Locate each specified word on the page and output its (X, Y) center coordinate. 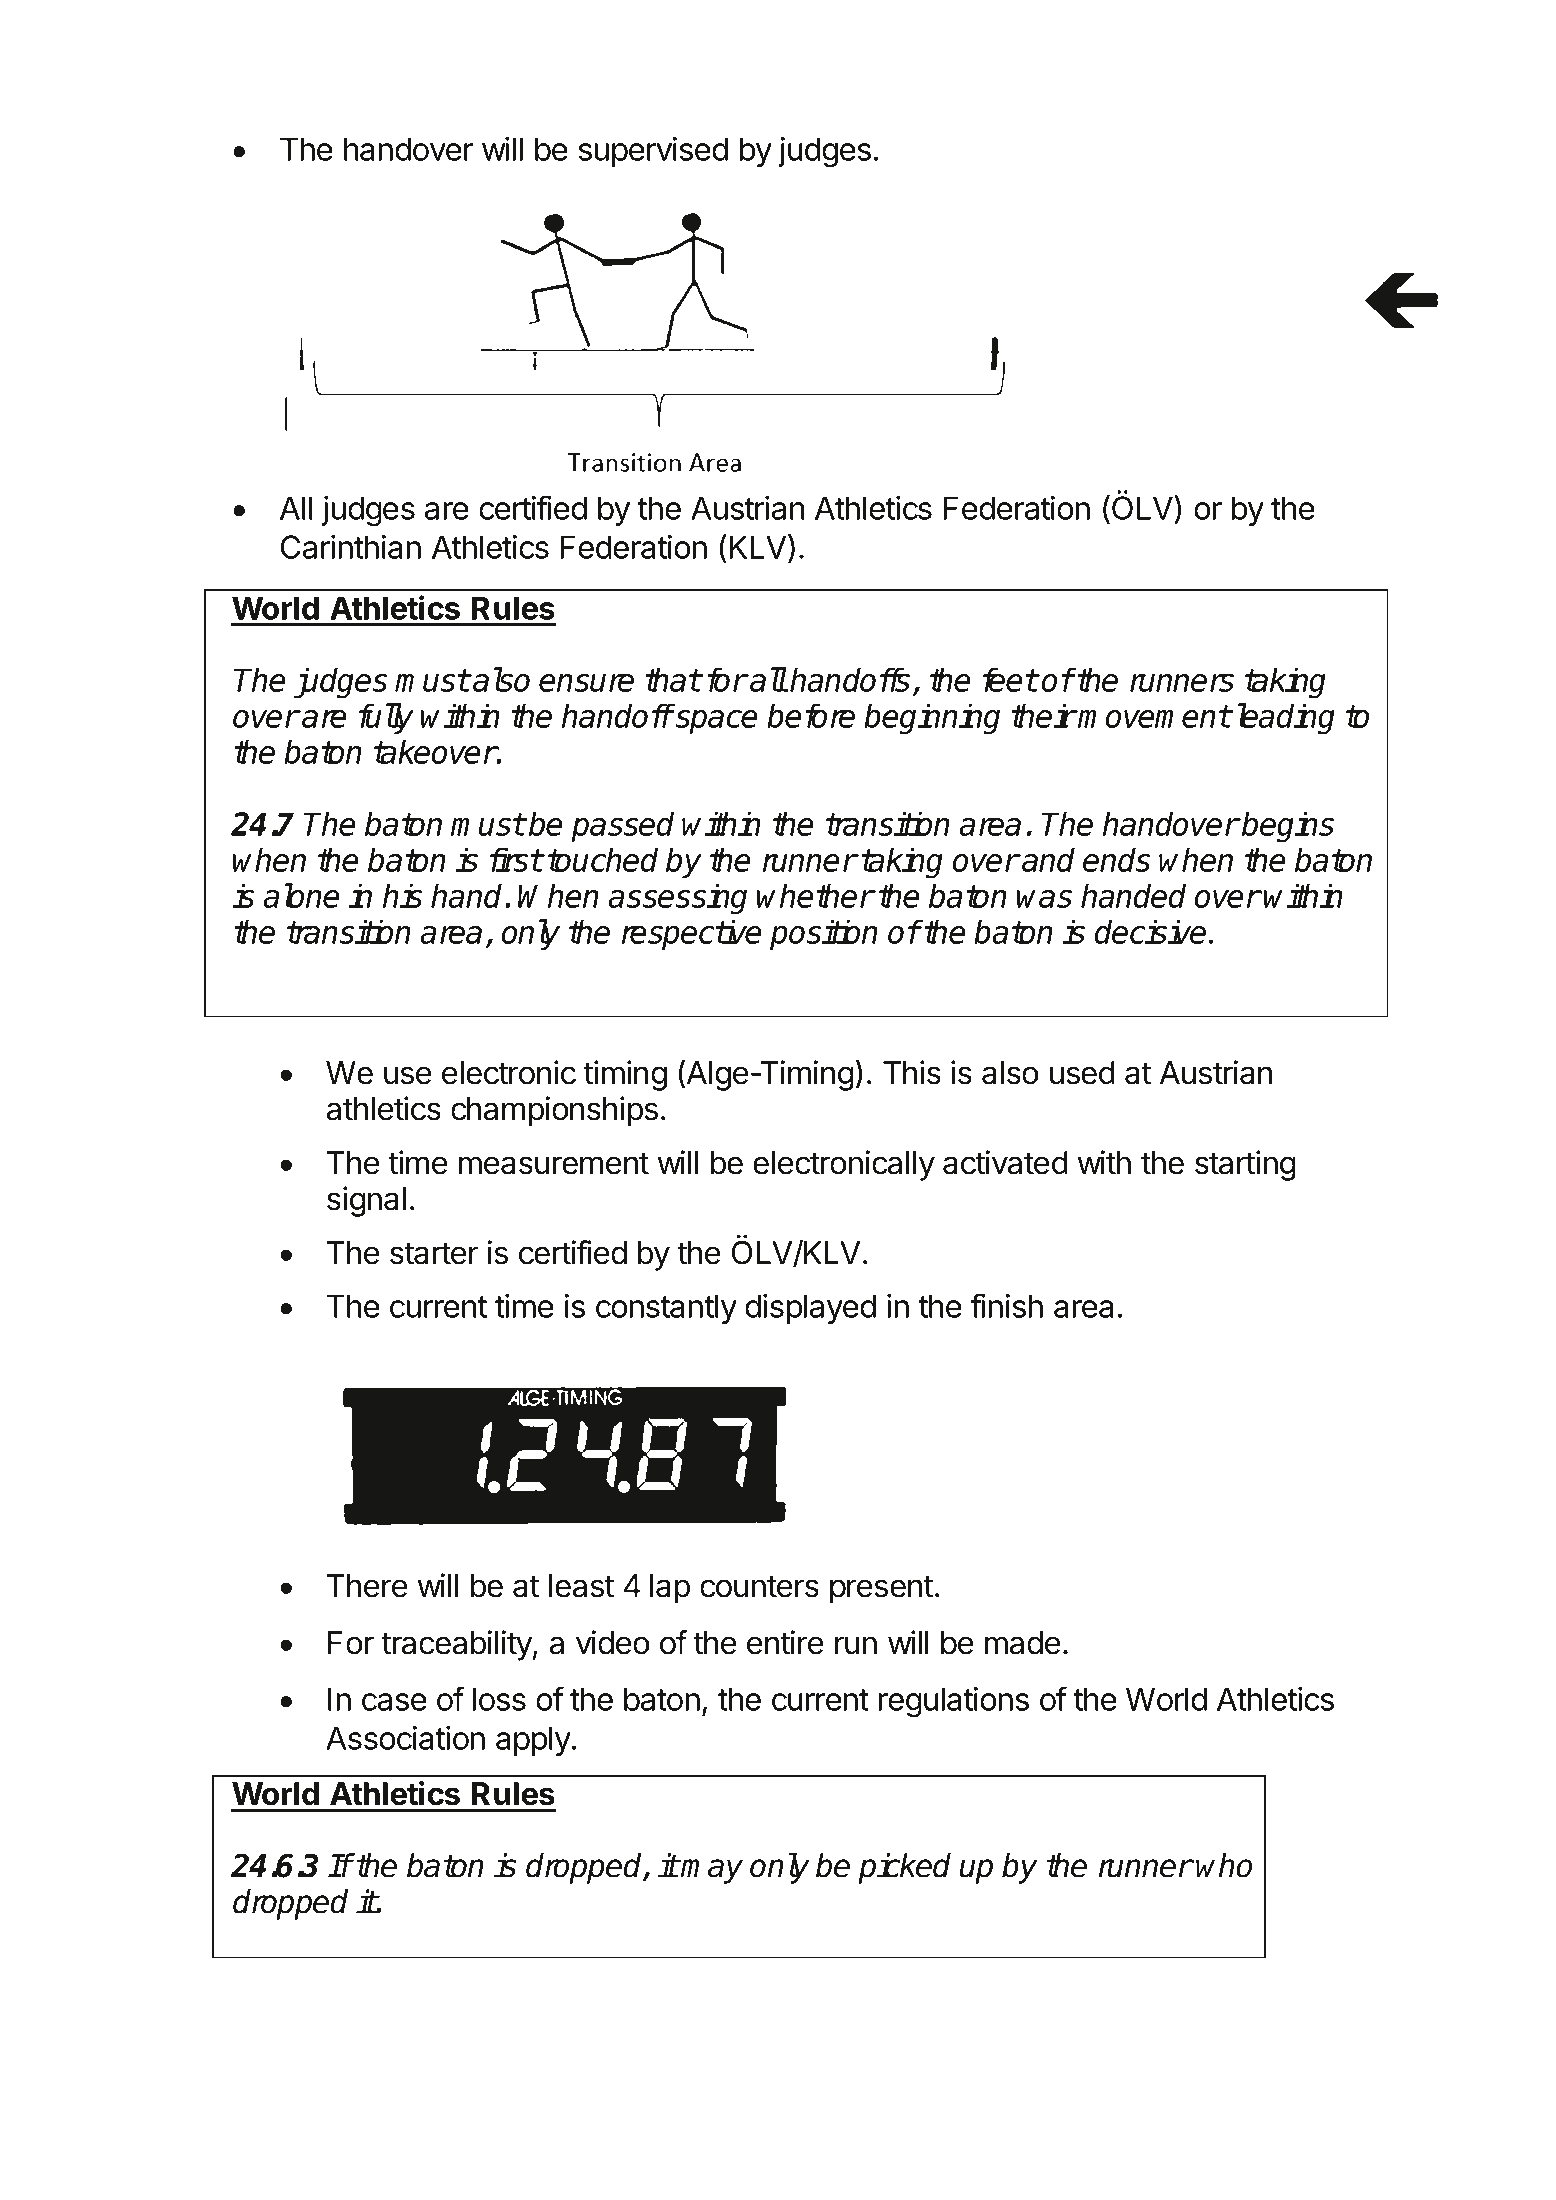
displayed (810, 1309)
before (811, 715)
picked (904, 1868)
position (824, 934)
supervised (653, 152)
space (717, 722)
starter (434, 1253)
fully (386, 718)
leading (1286, 719)
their (1043, 715)
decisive (1150, 931)
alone (301, 895)
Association (405, 1738)
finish (1006, 1305)
